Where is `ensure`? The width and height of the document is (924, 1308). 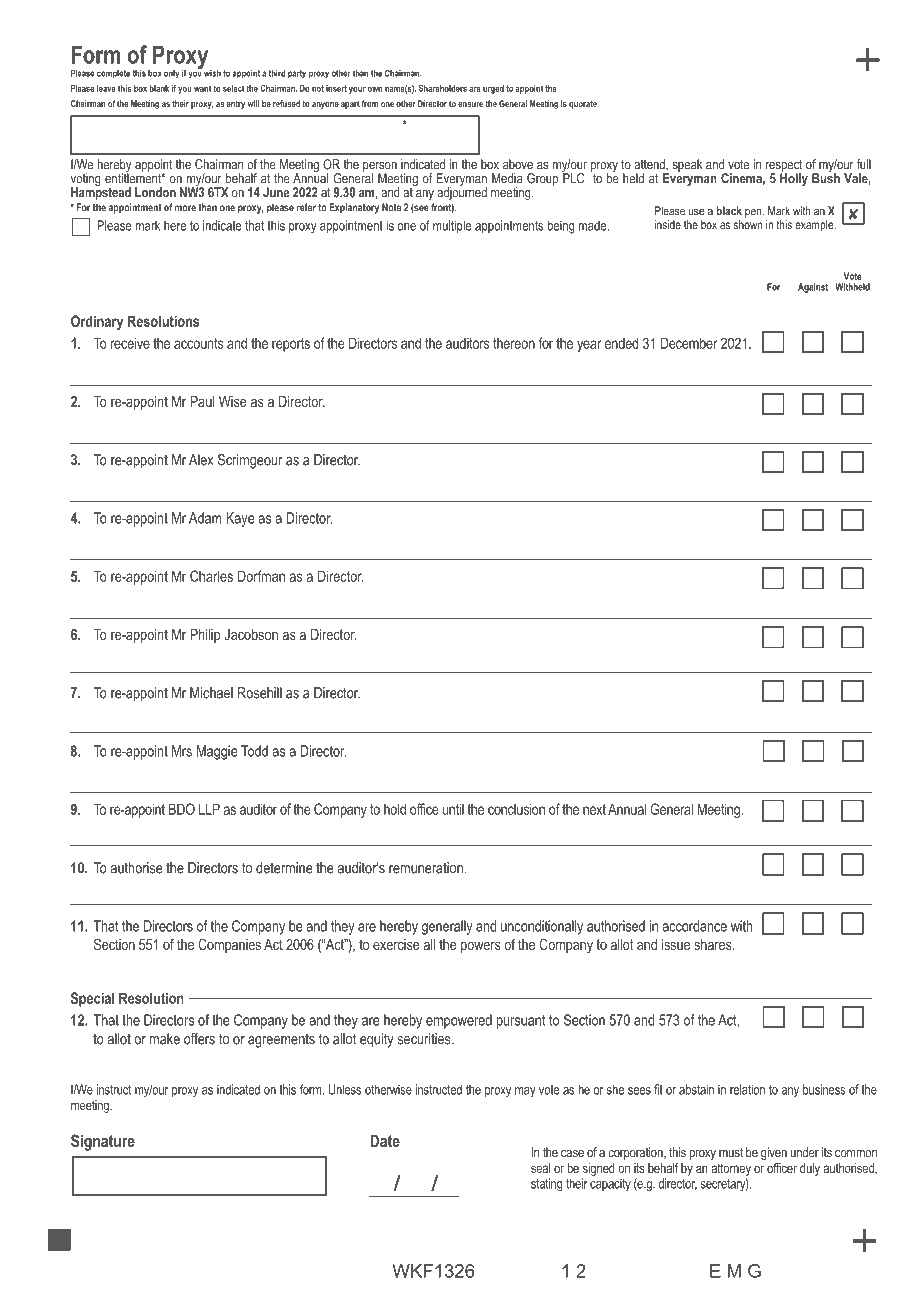
ensure is located at coordinates (470, 104).
